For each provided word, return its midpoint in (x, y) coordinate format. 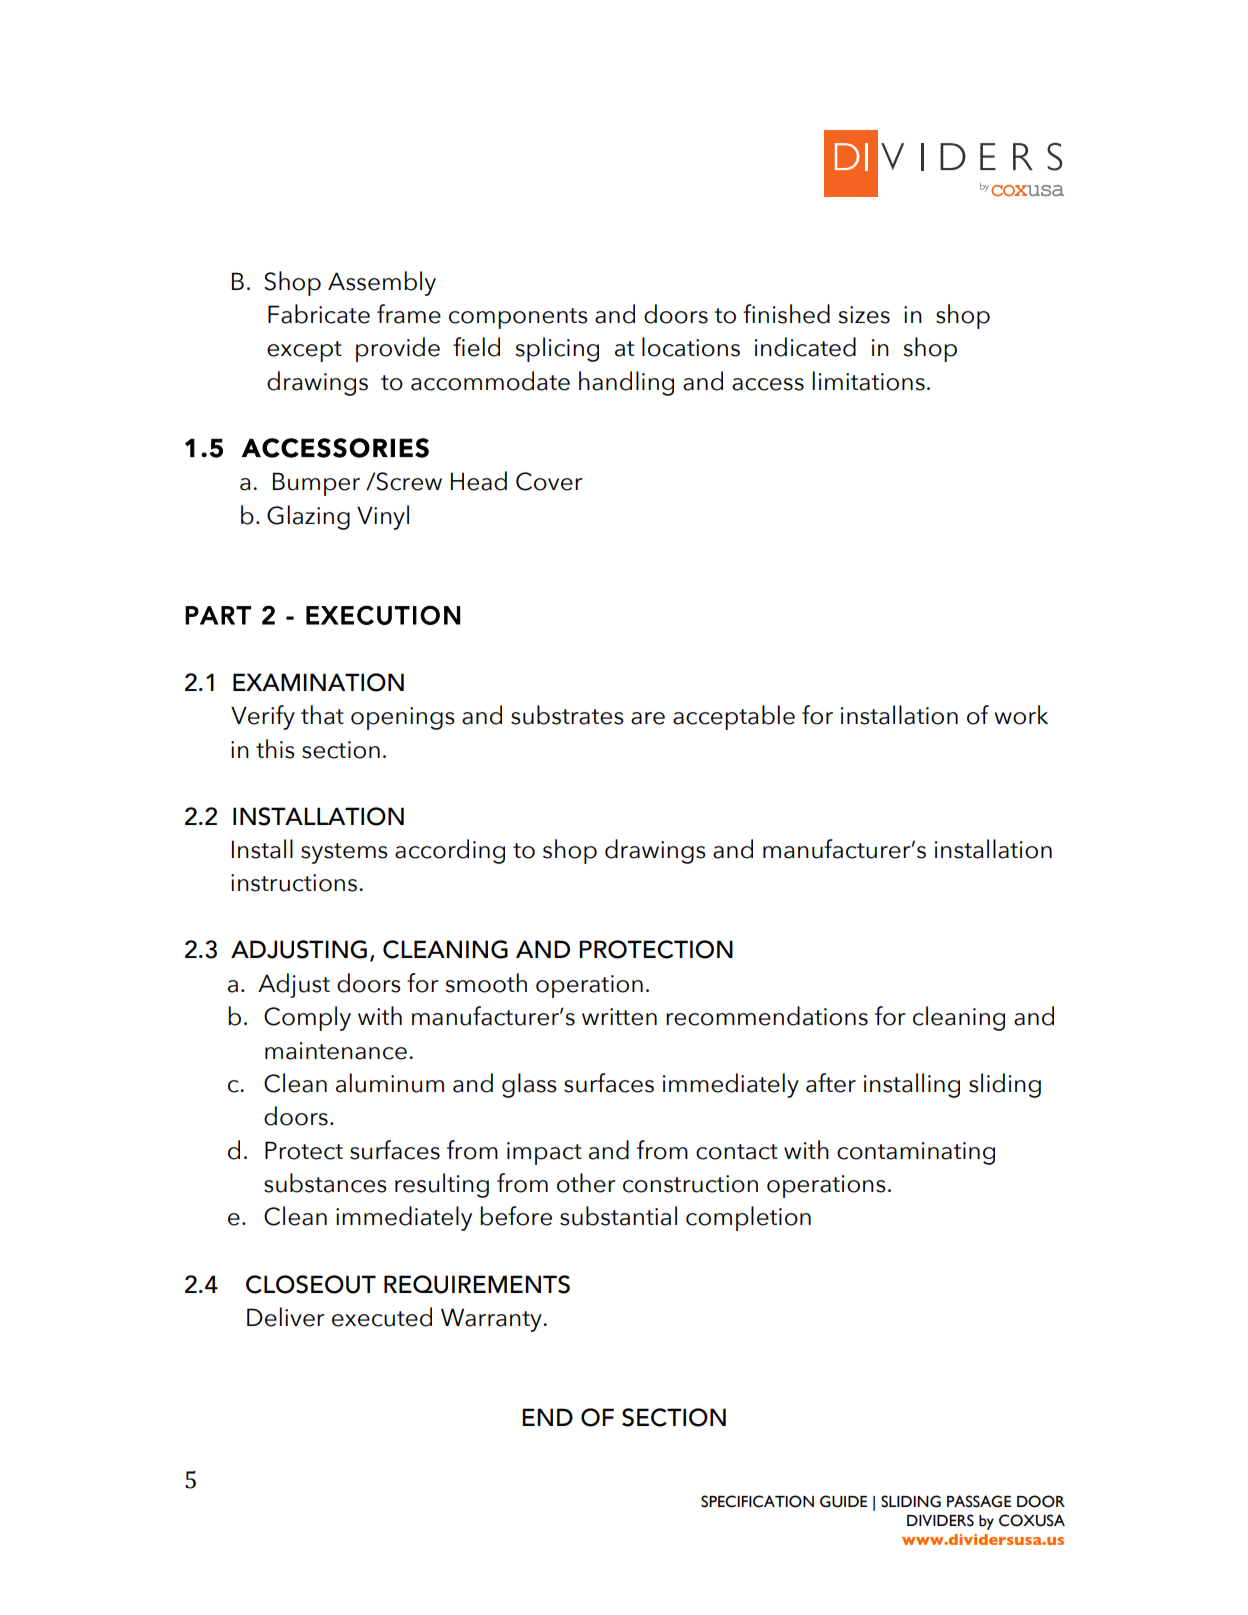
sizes (864, 315)
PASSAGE (979, 1501)
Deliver (286, 1317)
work (1021, 715)
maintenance (336, 1051)
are (648, 718)
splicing (557, 349)
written (619, 1017)
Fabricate (319, 314)
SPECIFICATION (757, 1501)
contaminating (916, 1153)
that (322, 715)
